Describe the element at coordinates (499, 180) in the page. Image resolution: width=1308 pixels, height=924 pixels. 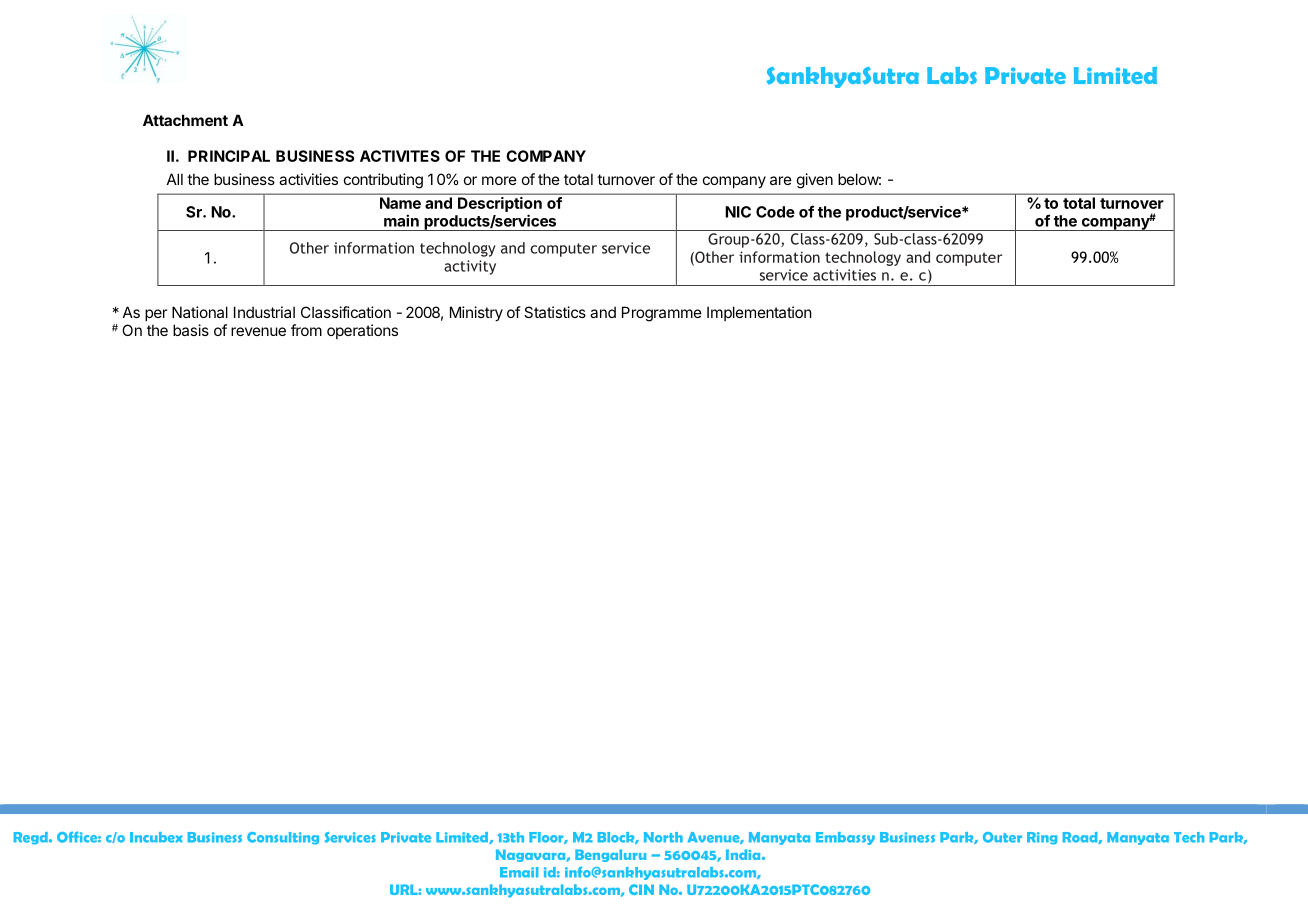
I see `more` at that location.
